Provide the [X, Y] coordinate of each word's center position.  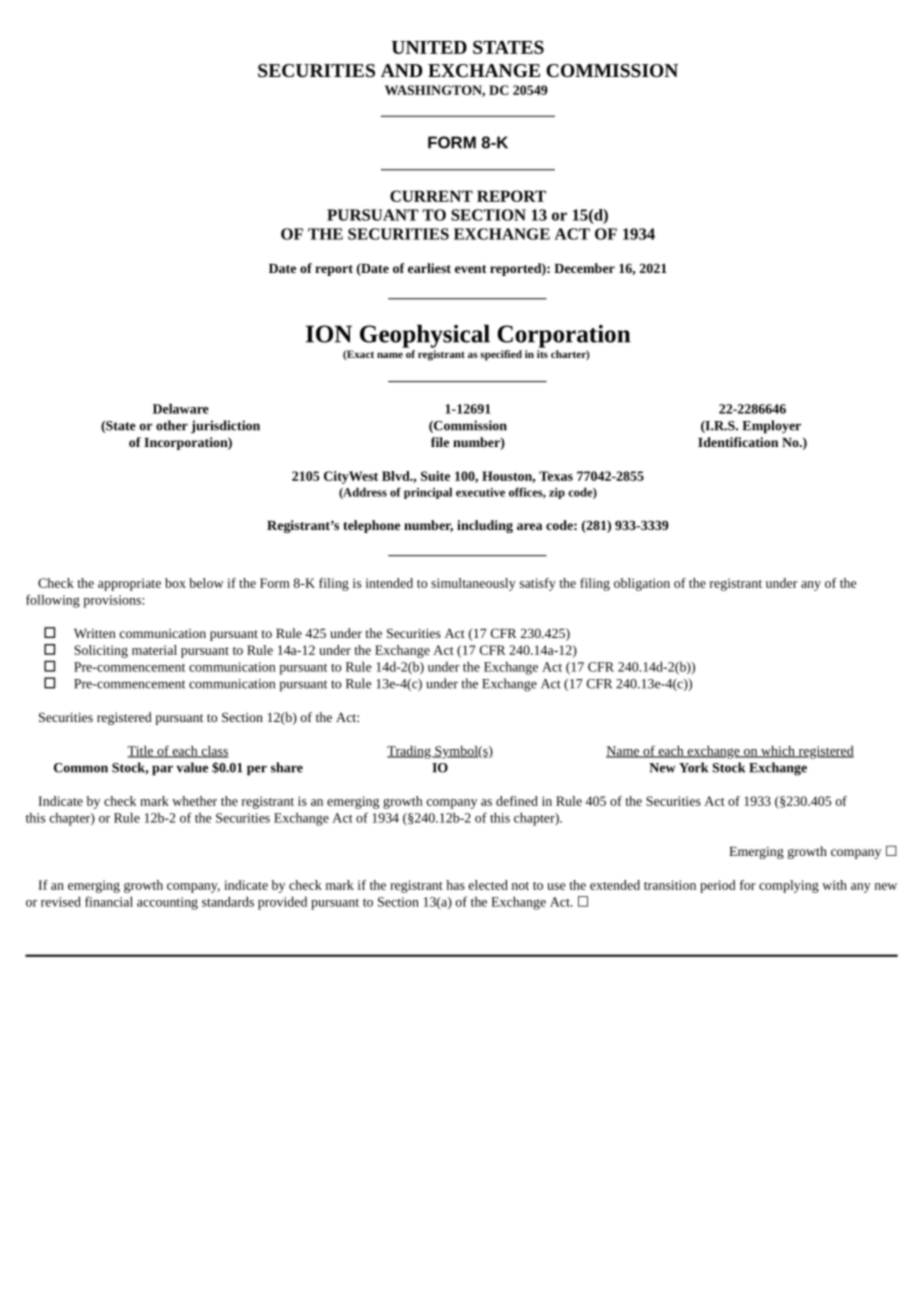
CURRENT [431, 196]
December [584, 268]
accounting [167, 903]
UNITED [429, 47]
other [172, 425]
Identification [738, 442]
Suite [435, 476]
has [455, 885]
